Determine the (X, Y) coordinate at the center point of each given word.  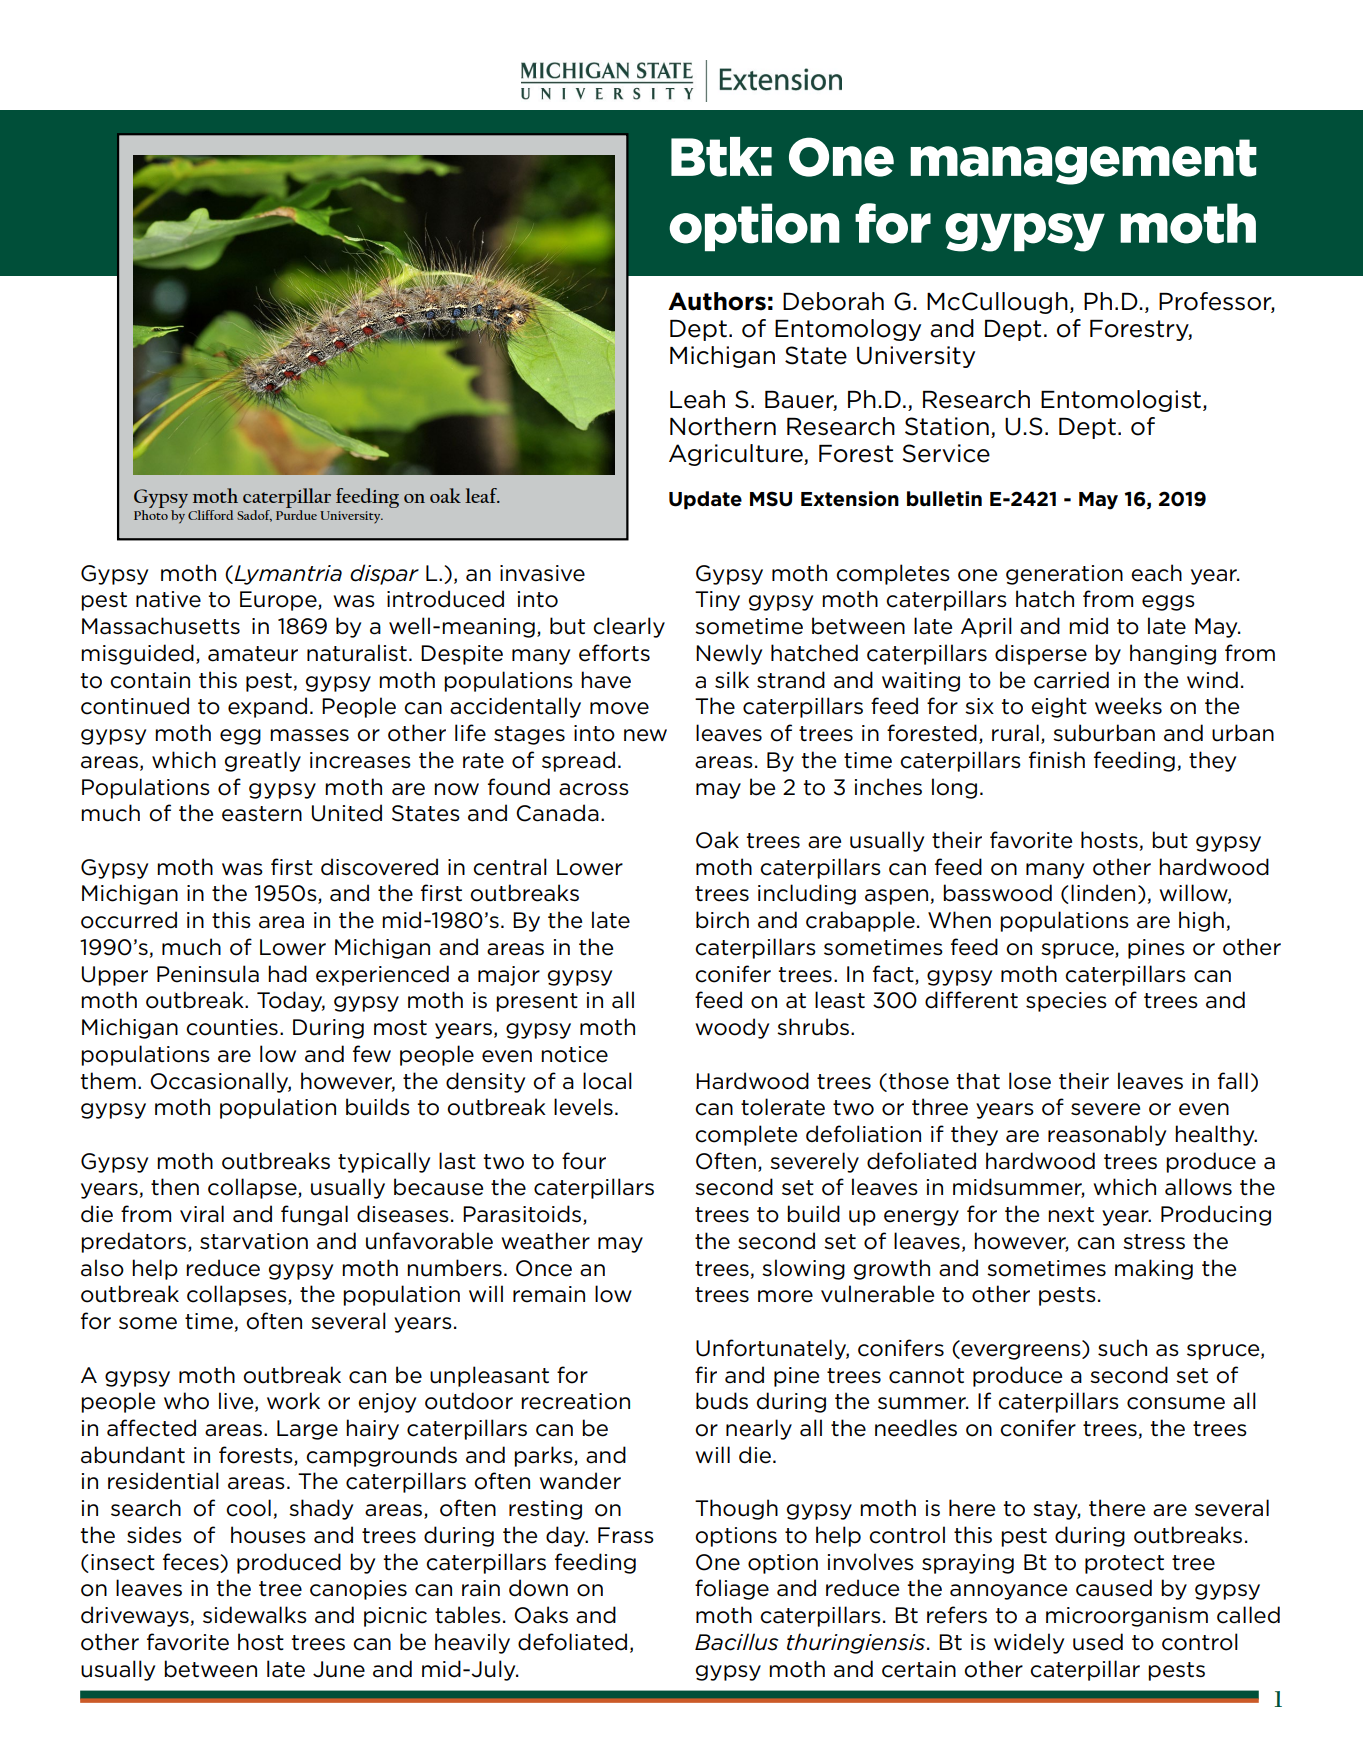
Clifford (210, 515)
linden (1103, 893)
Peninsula (208, 974)
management (1083, 162)
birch (722, 920)
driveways (135, 1616)
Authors (717, 301)
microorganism (1127, 1617)
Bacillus (736, 1642)
